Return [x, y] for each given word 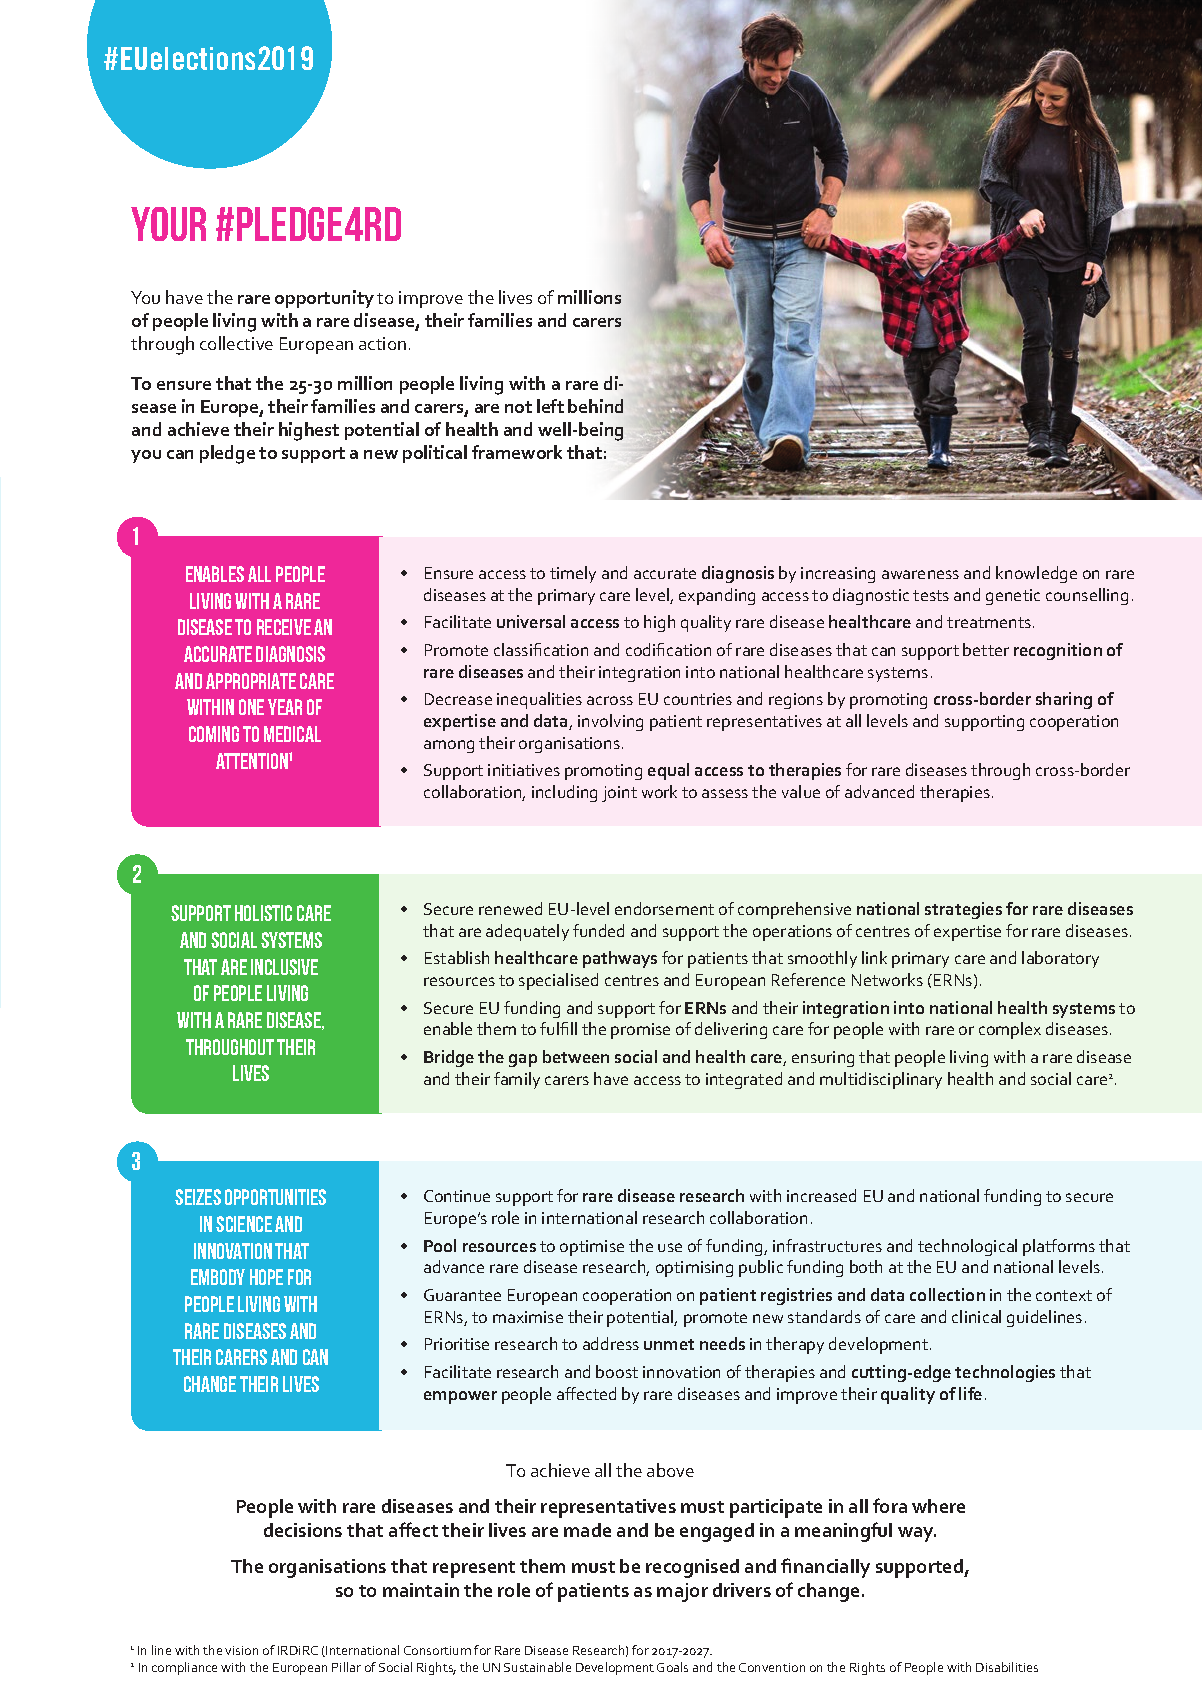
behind [595, 406]
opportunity [324, 299]
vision [241, 1650]
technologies [1005, 1373]
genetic [1013, 597]
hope [266, 1277]
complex [1010, 1030]
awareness [920, 574]
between [576, 1056]
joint [619, 794]
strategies [963, 910]
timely [573, 574]
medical [292, 734]
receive [284, 627]
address [611, 1343]
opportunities [275, 1197]
